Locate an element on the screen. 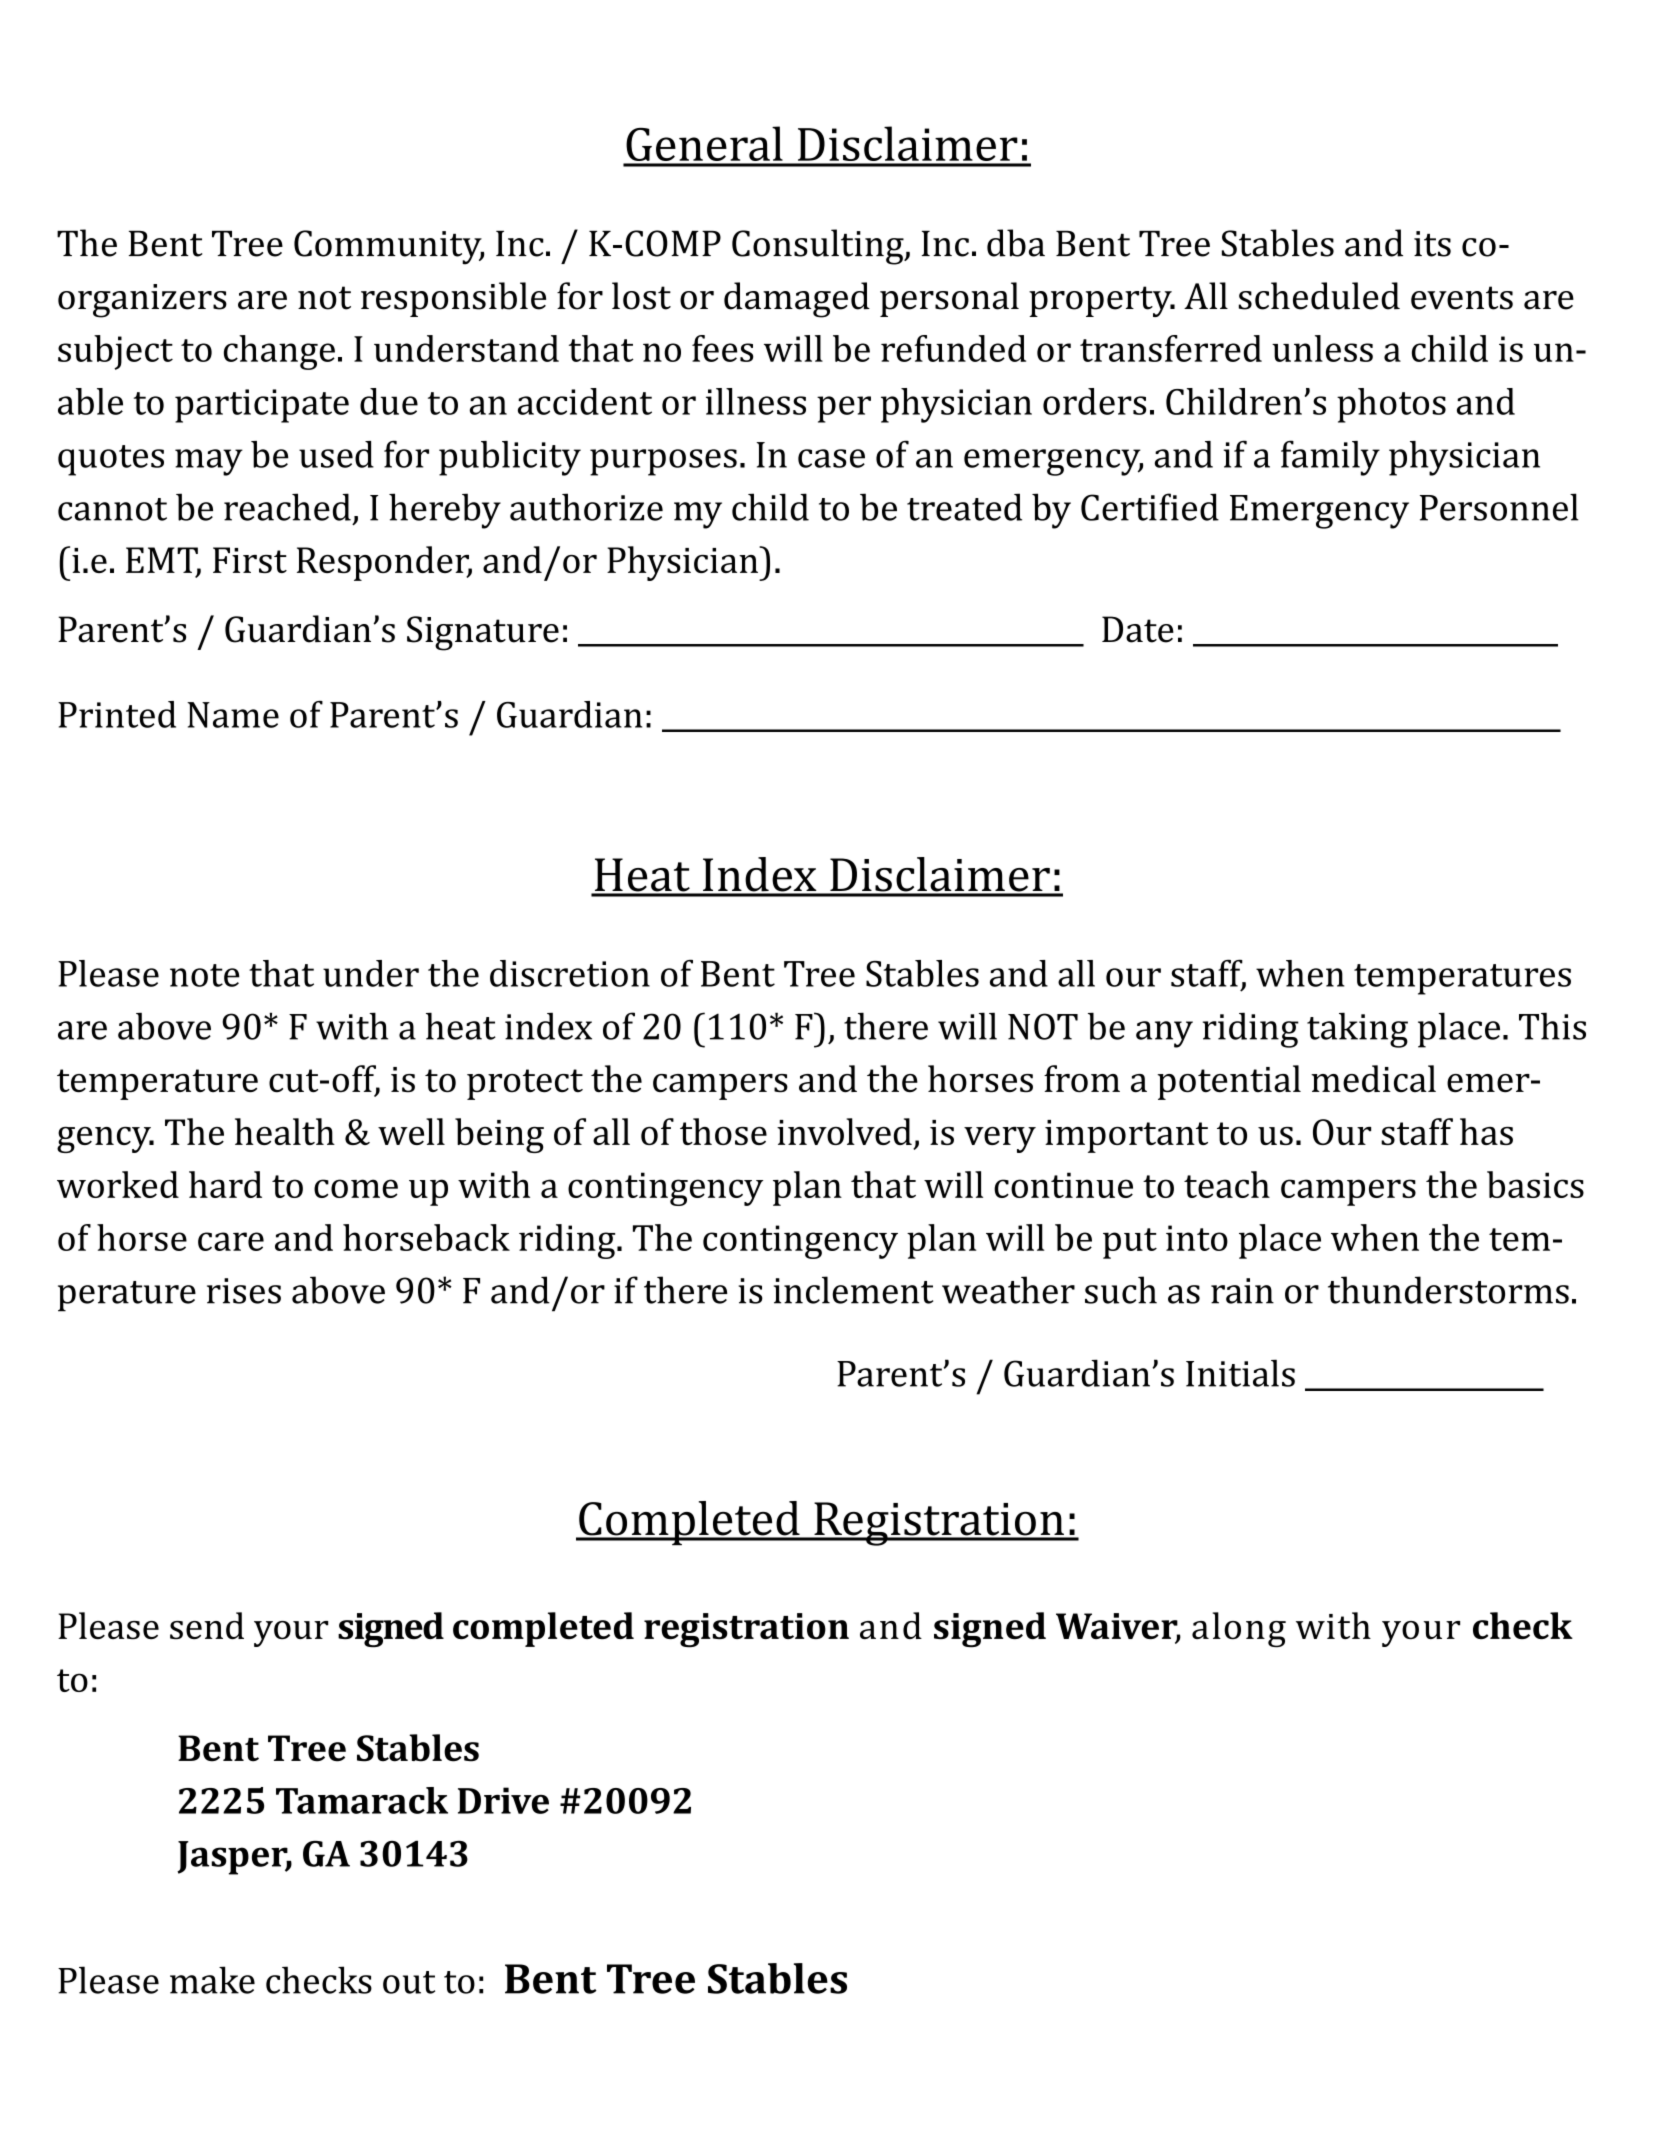  scheduled is located at coordinates (1319, 296).
